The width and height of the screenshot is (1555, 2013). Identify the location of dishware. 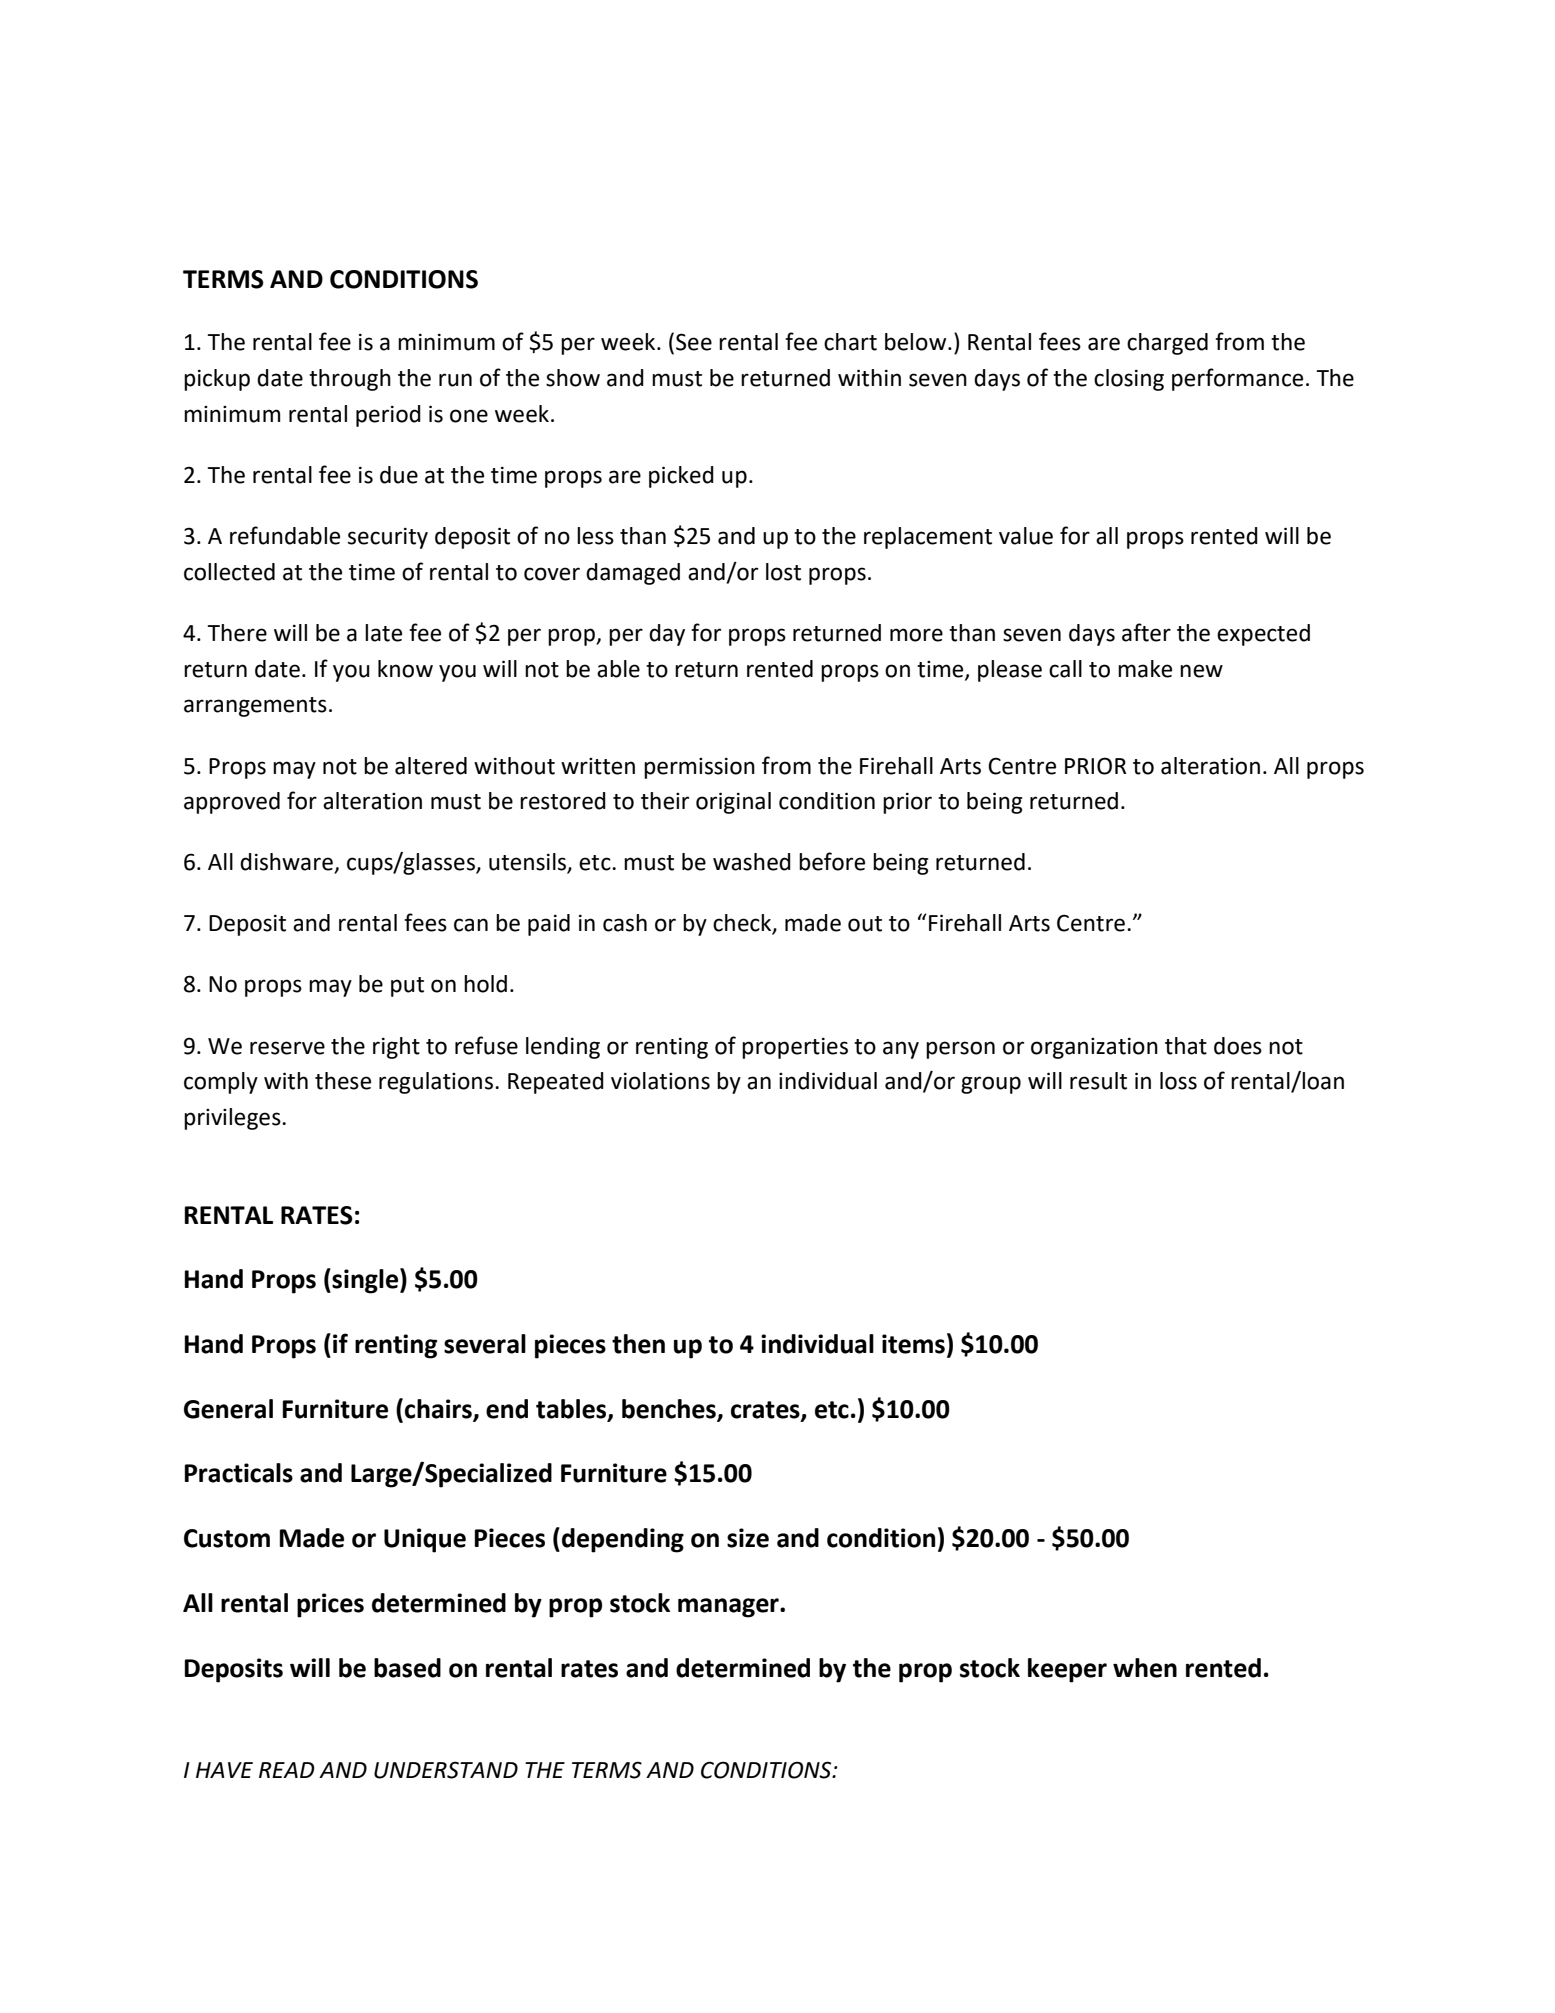
(287, 863).
